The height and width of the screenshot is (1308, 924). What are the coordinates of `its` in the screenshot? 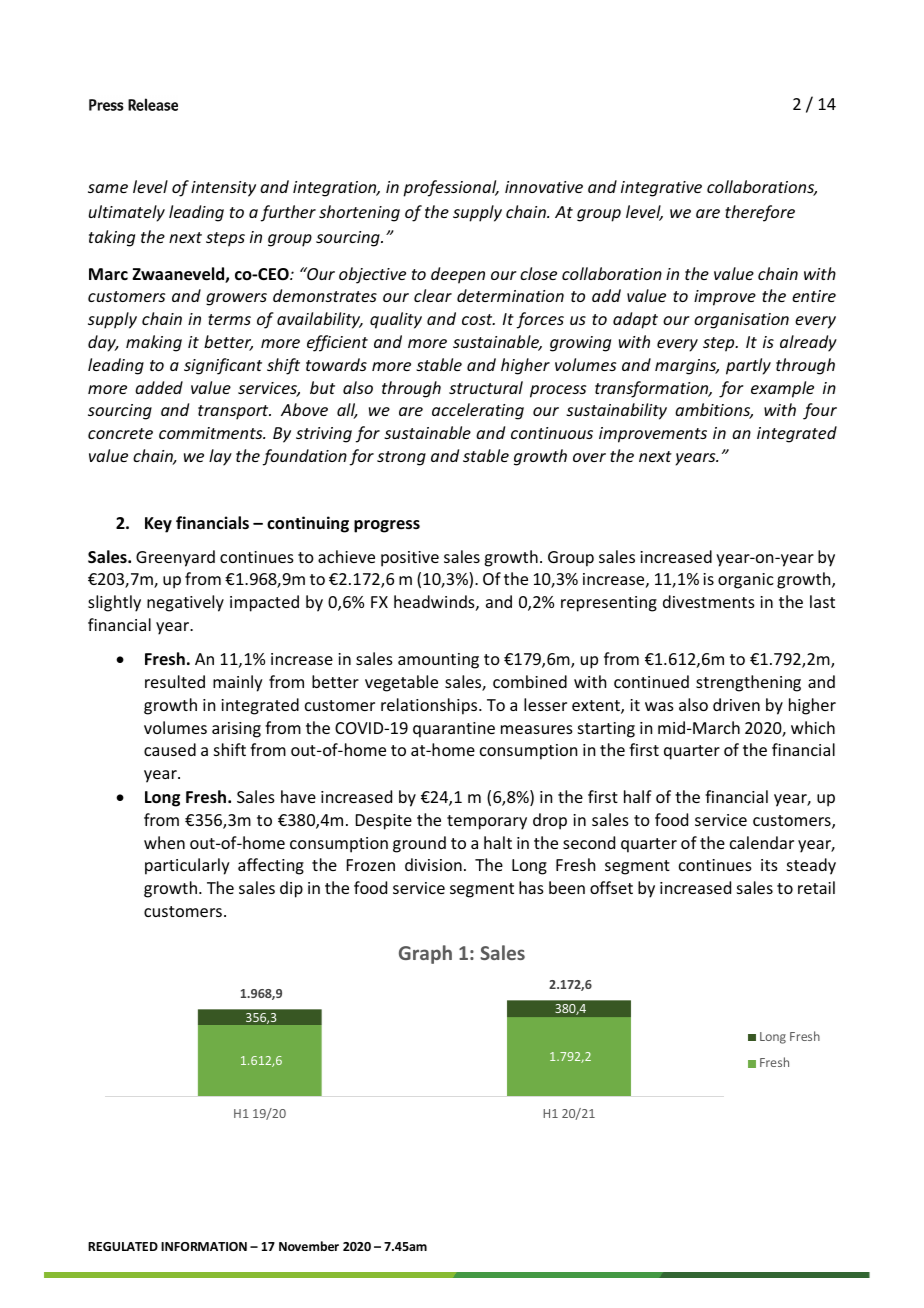 It's located at (769, 865).
